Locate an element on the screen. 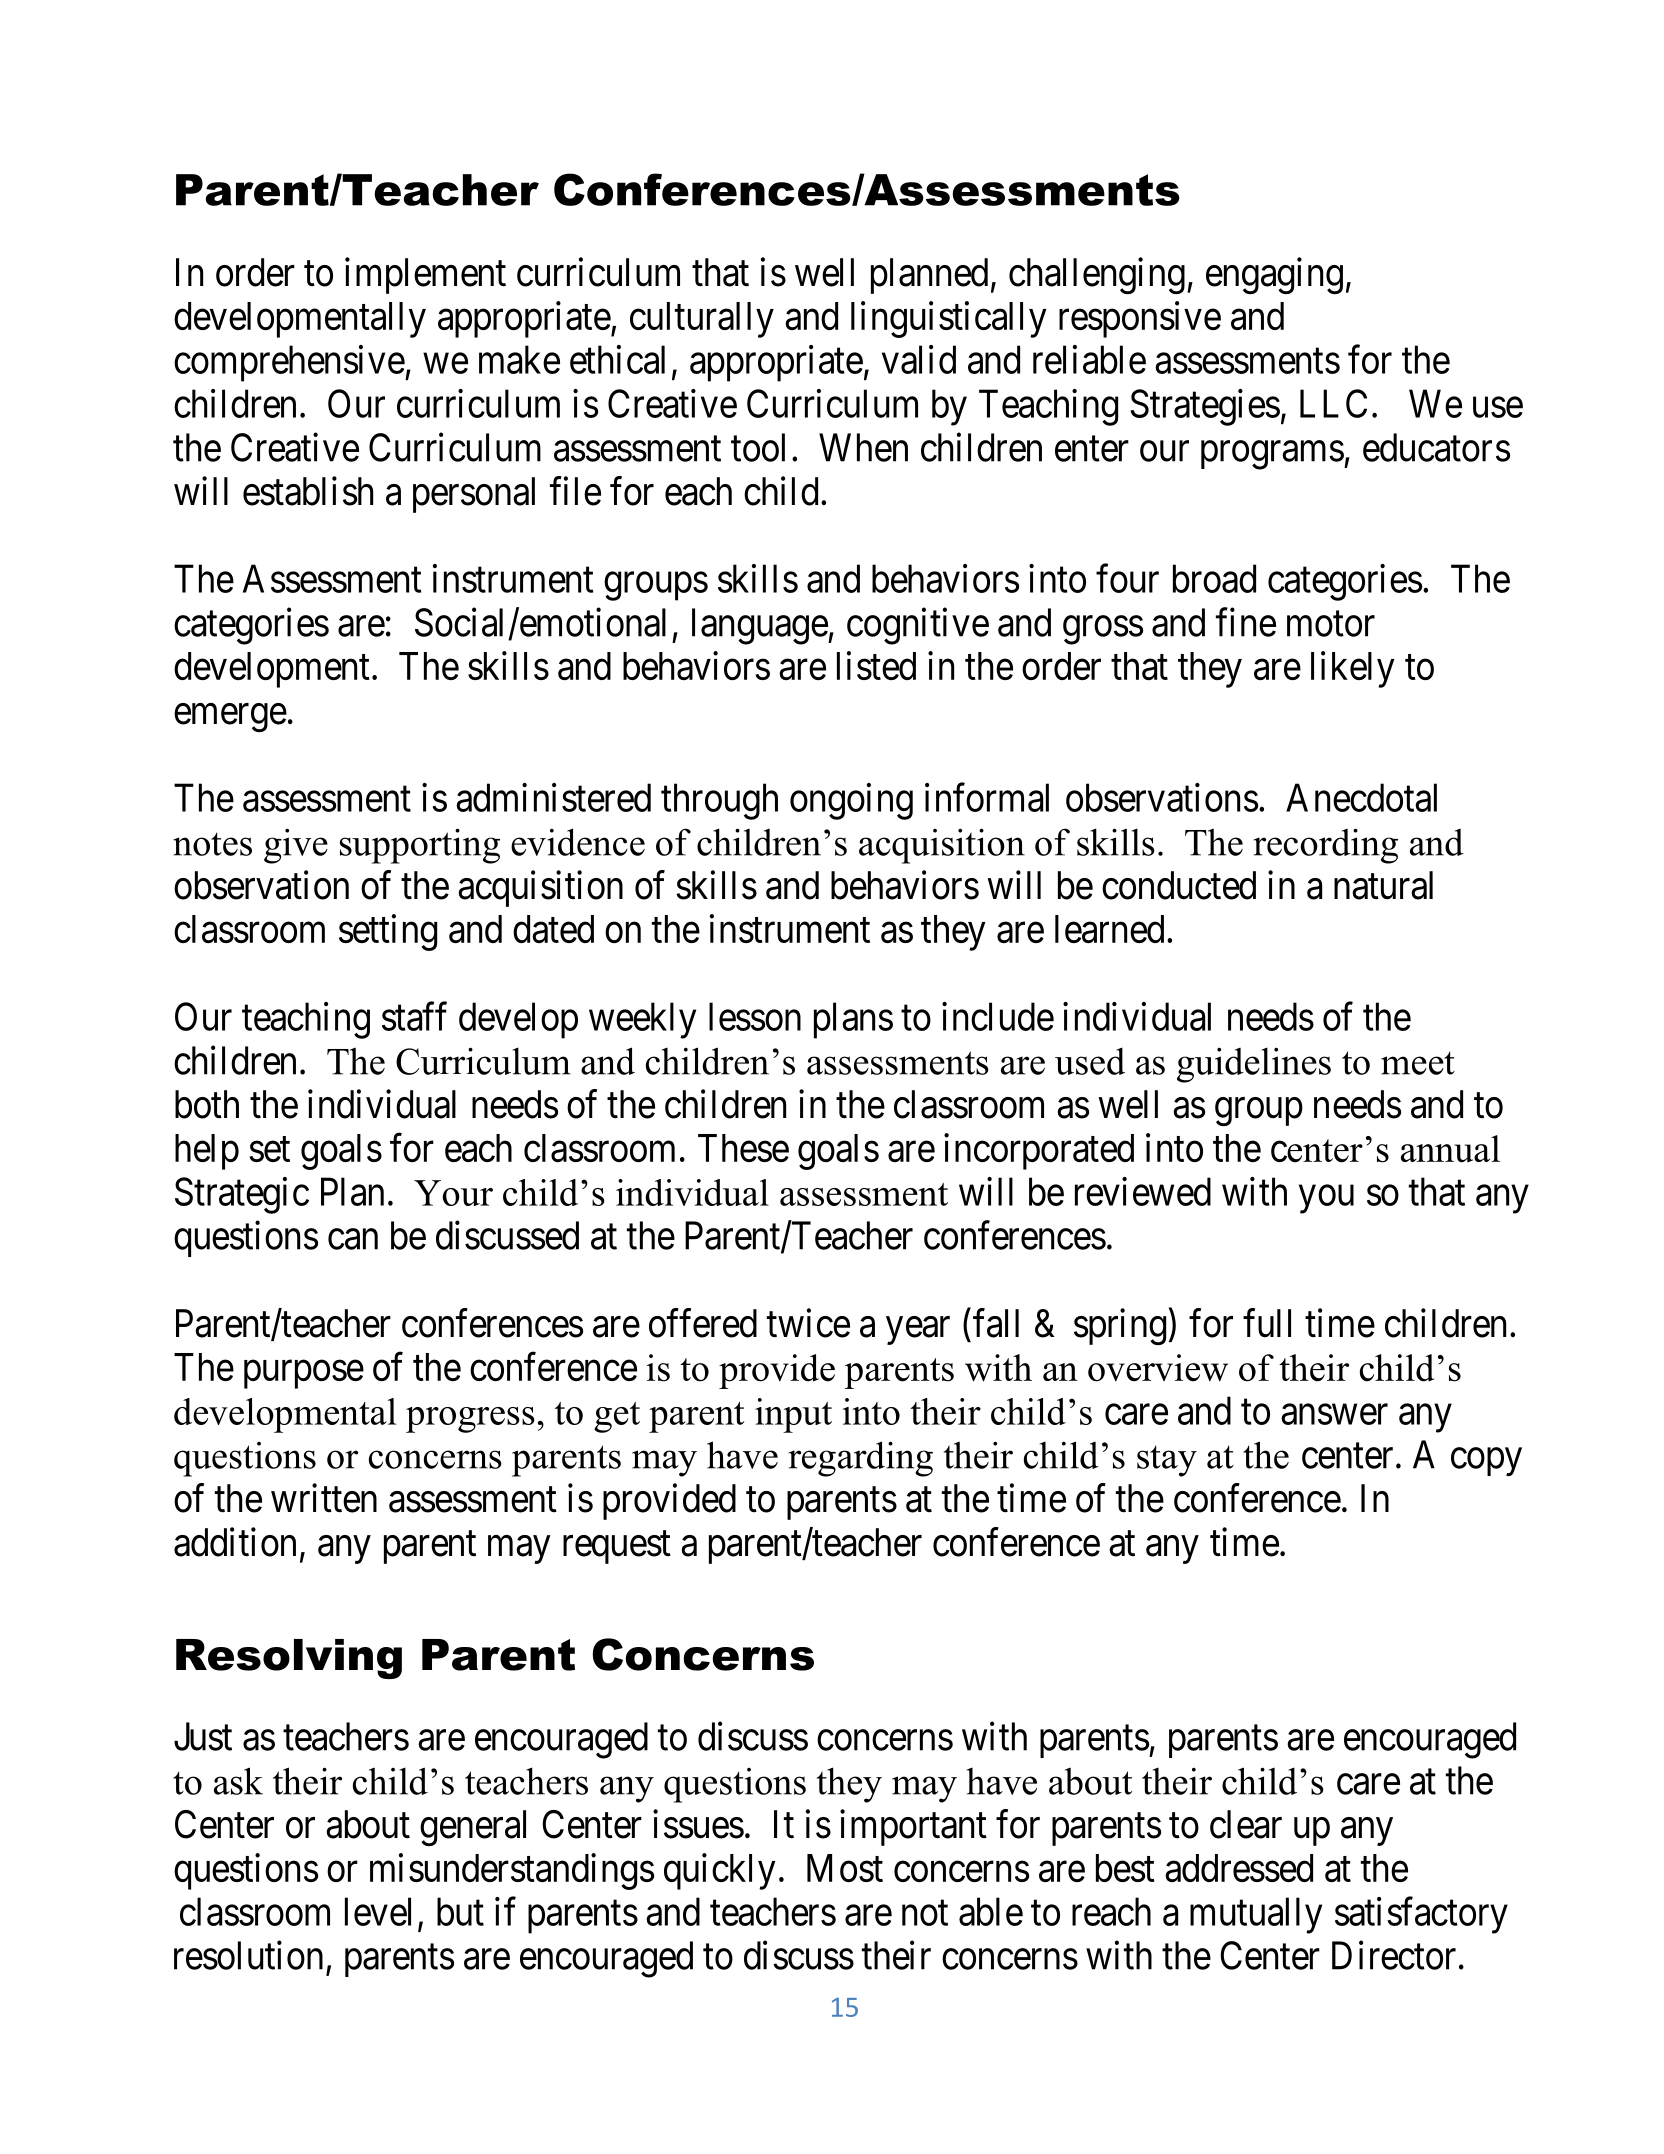 The image size is (1664, 2154). level is located at coordinates (378, 1911).
